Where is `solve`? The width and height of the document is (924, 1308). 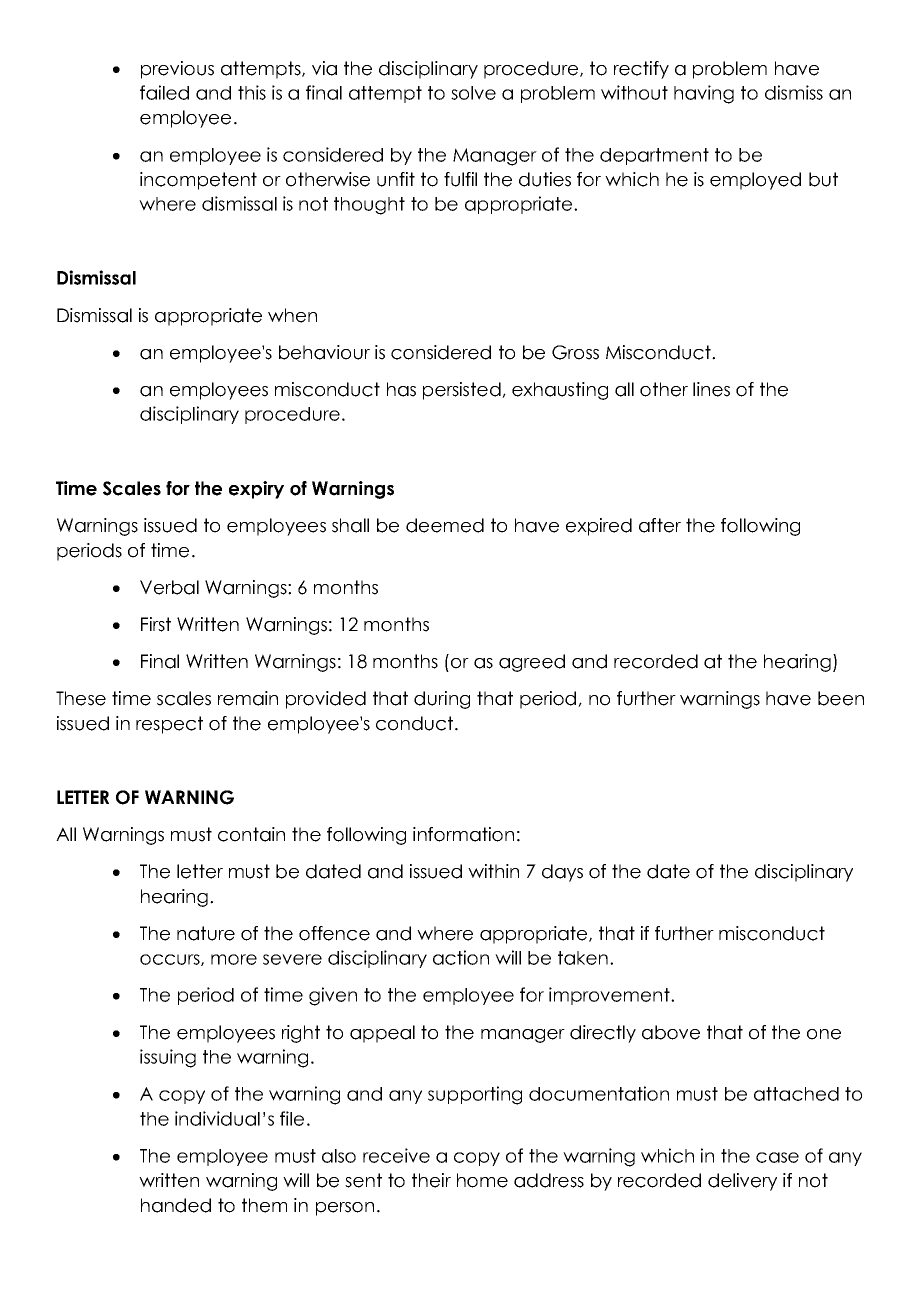
solve is located at coordinates (473, 93).
